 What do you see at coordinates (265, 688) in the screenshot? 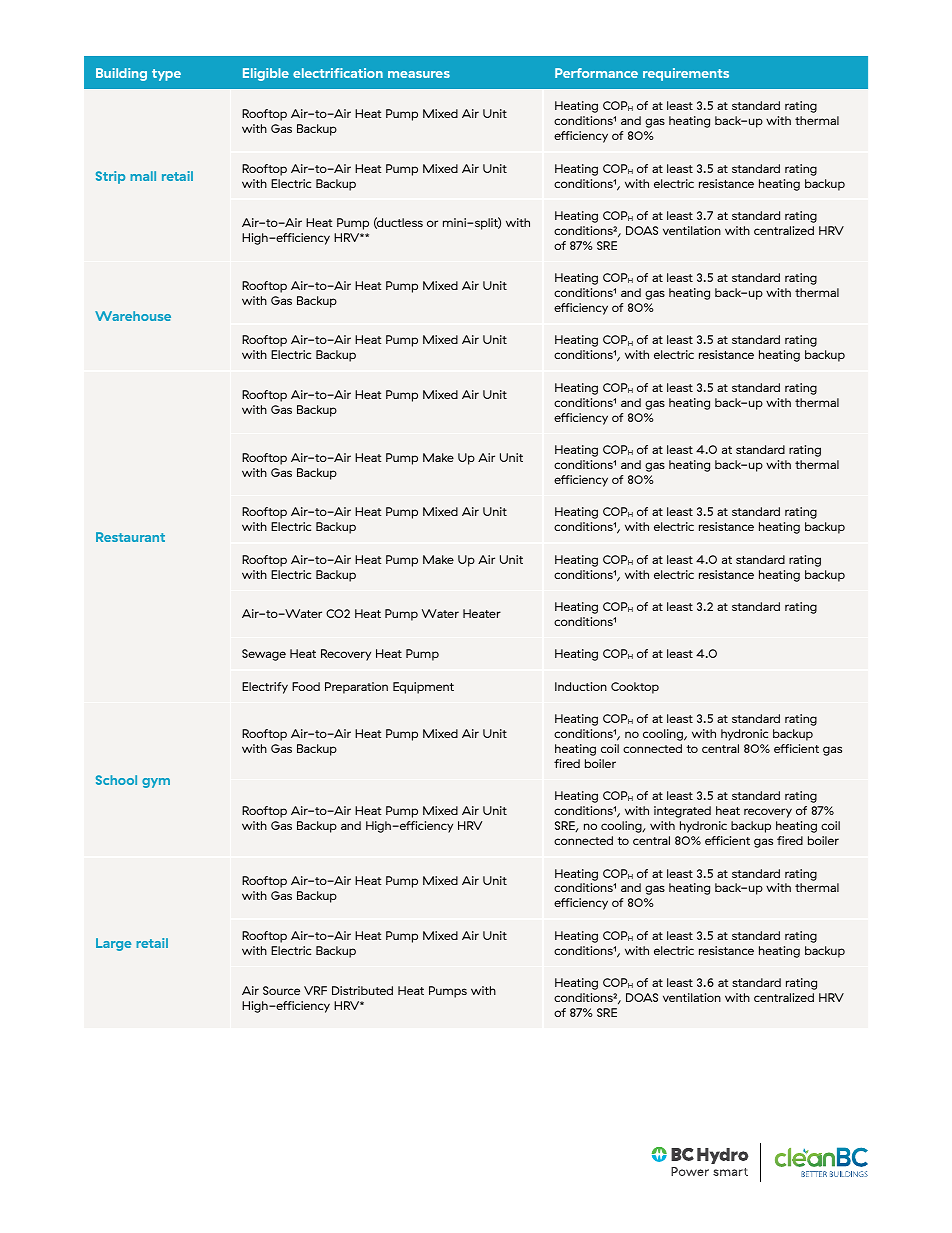
I see `Electrify` at bounding box center [265, 688].
